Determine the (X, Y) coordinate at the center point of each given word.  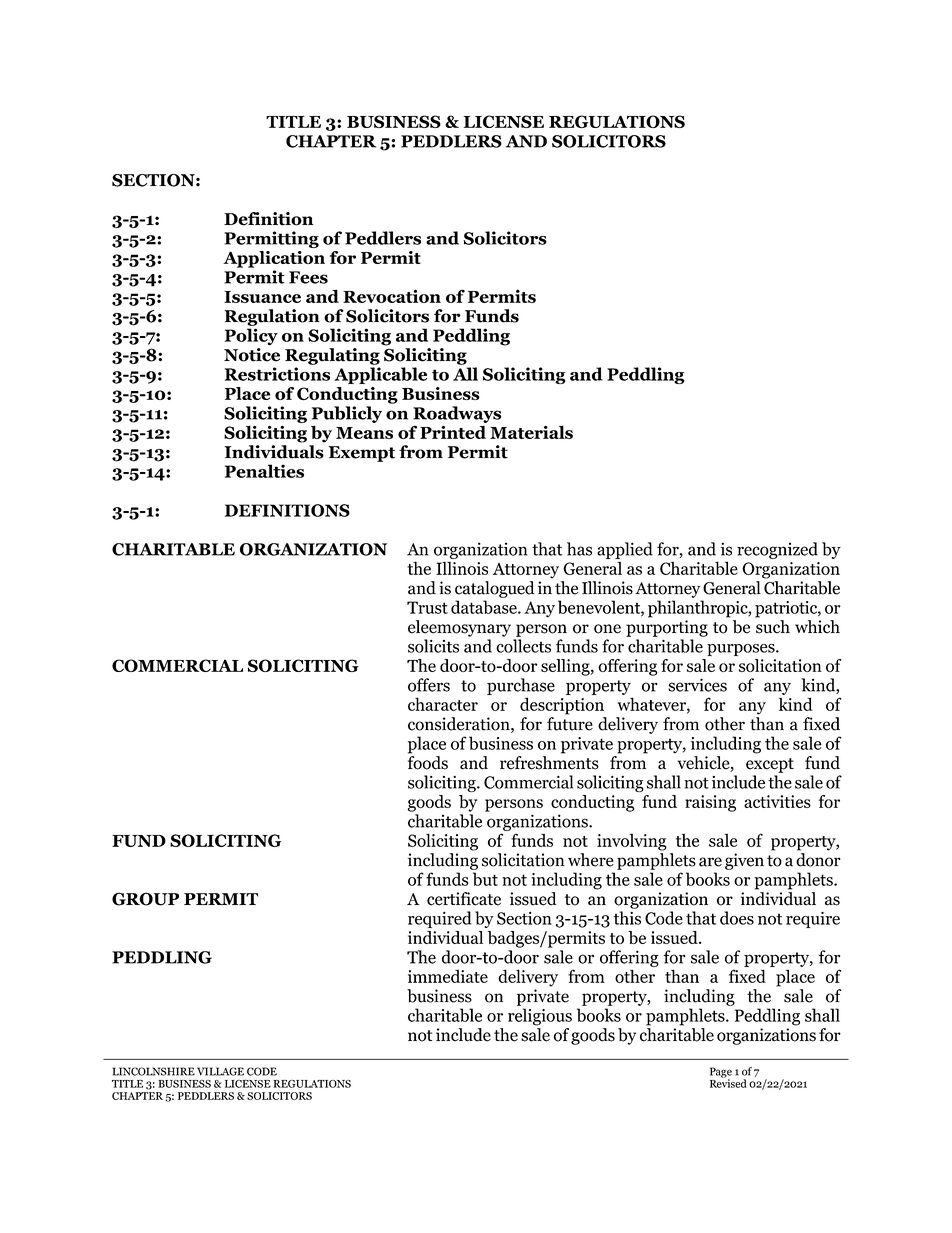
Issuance (262, 297)
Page (721, 1073)
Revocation (392, 296)
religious (540, 1017)
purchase (521, 686)
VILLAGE (220, 1071)
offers (429, 685)
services (697, 685)
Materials (531, 432)
